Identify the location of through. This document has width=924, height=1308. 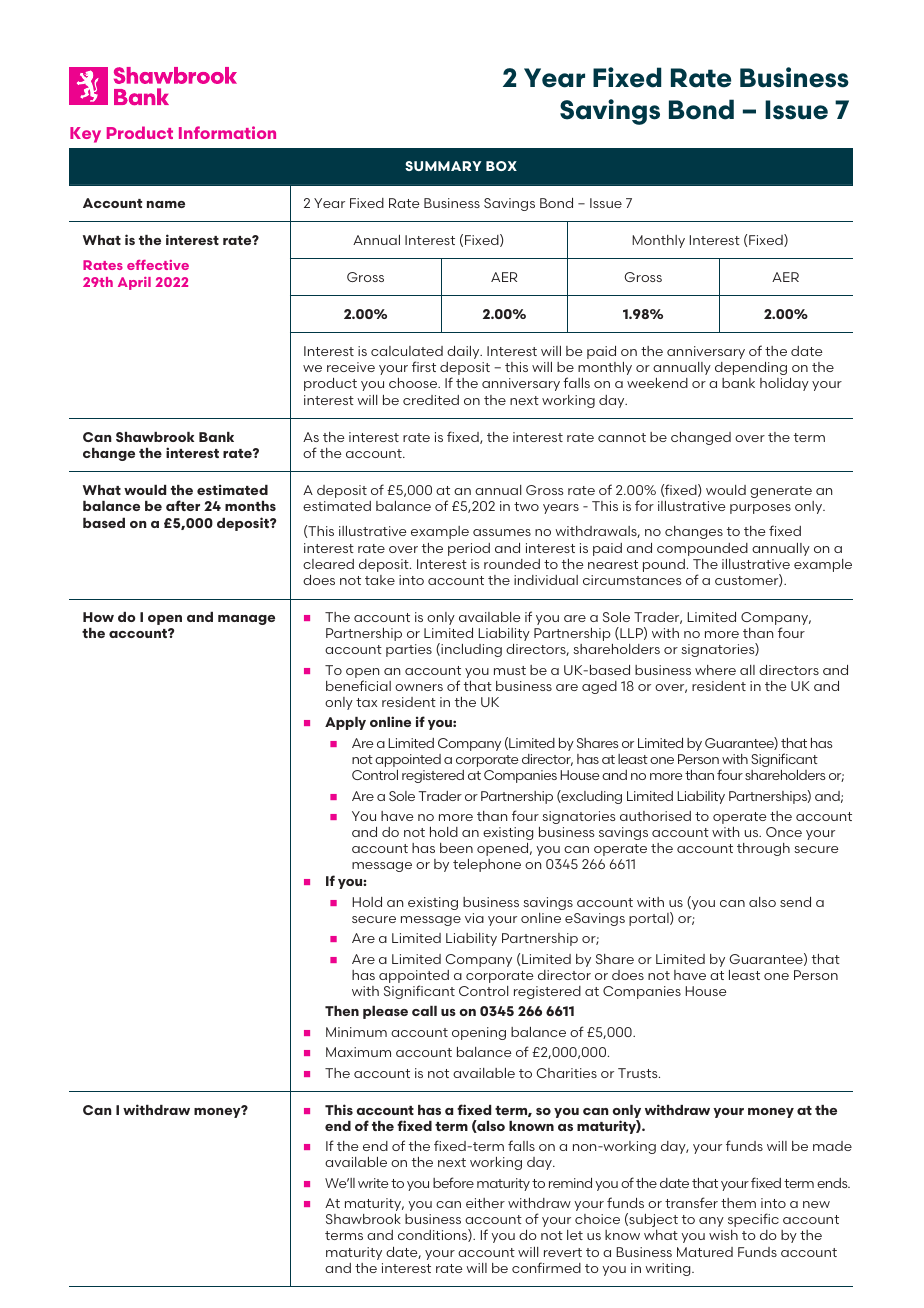
(763, 849).
